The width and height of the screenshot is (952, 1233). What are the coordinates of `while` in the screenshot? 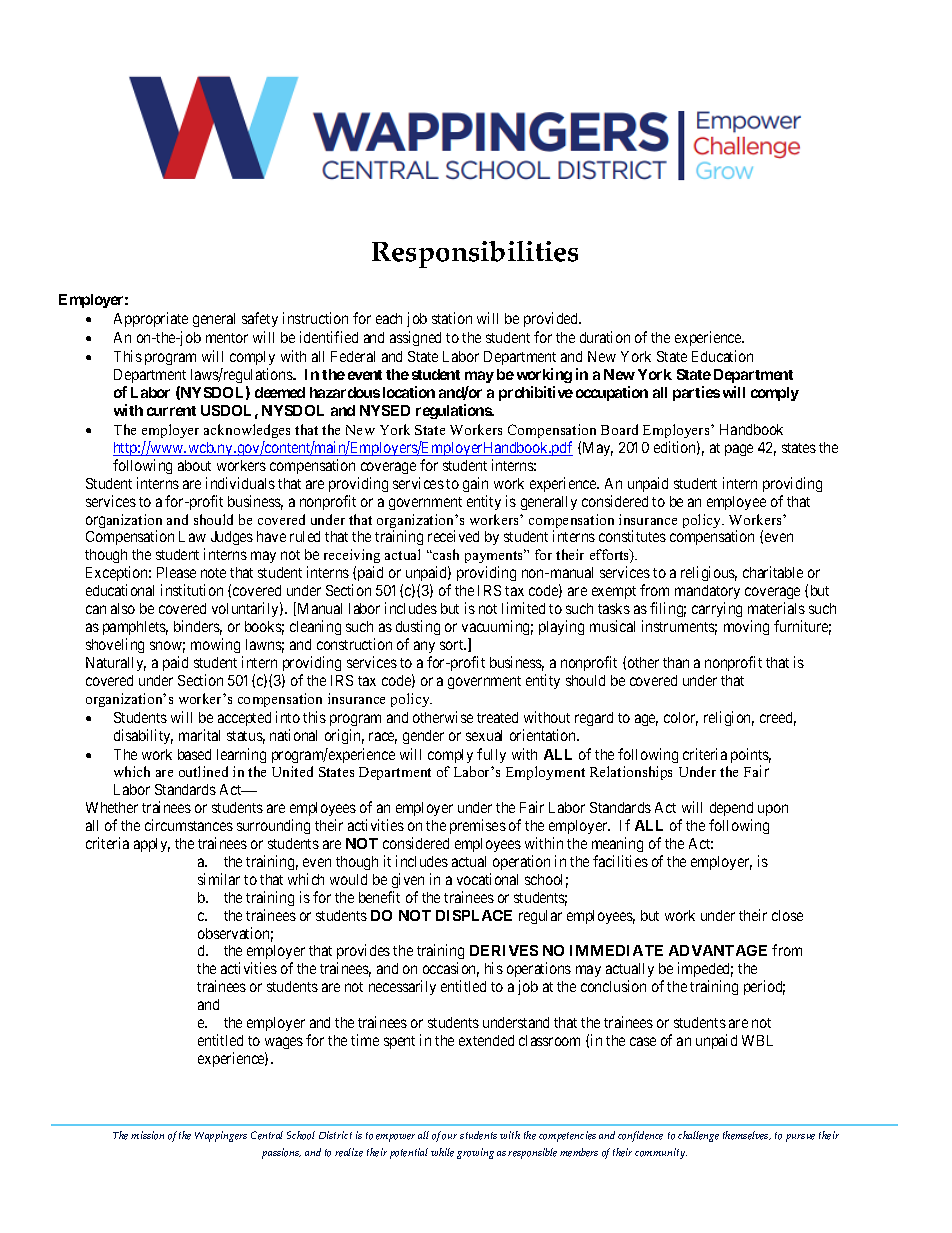 It's located at (442, 1152).
